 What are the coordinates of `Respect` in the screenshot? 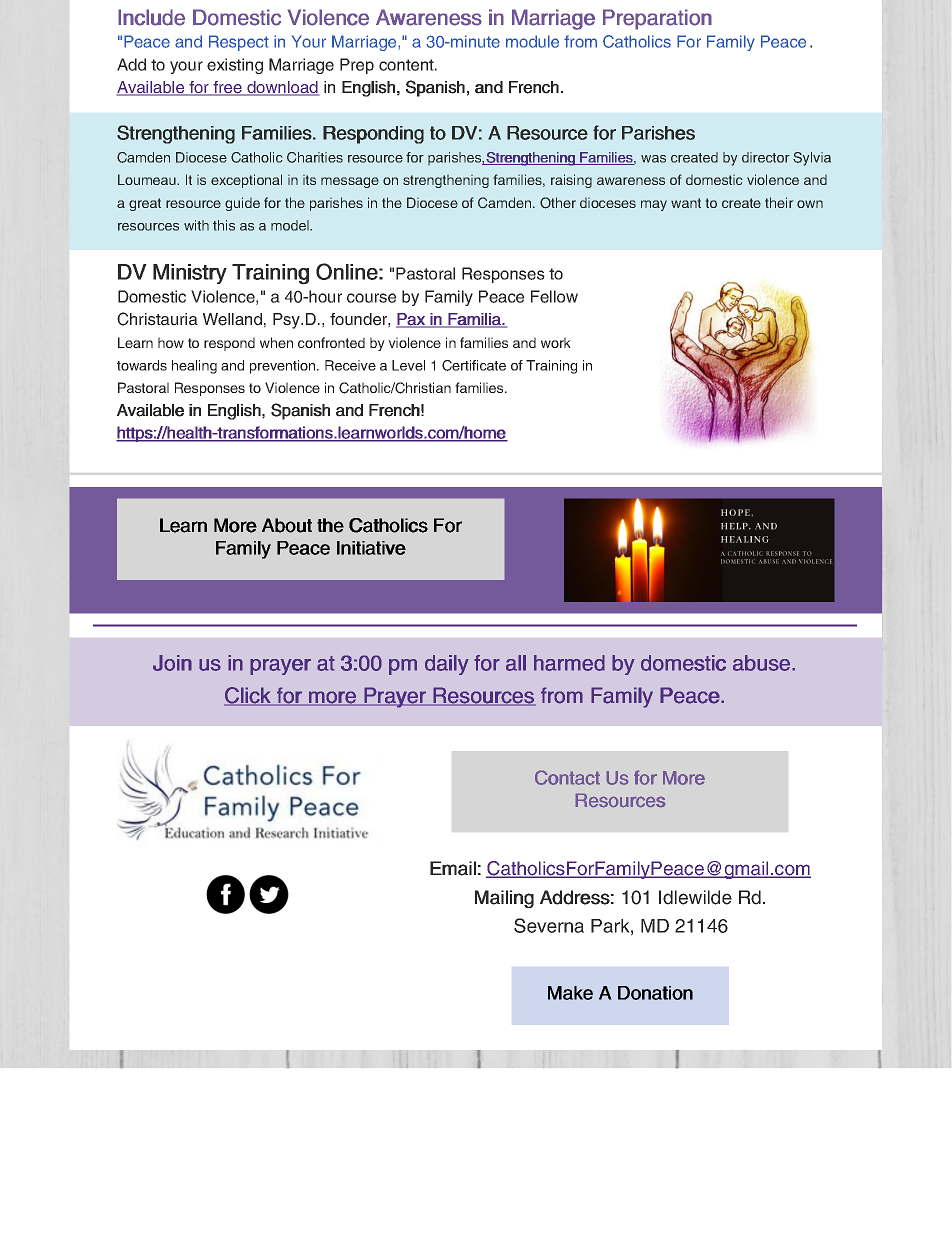 It's located at (239, 43).
